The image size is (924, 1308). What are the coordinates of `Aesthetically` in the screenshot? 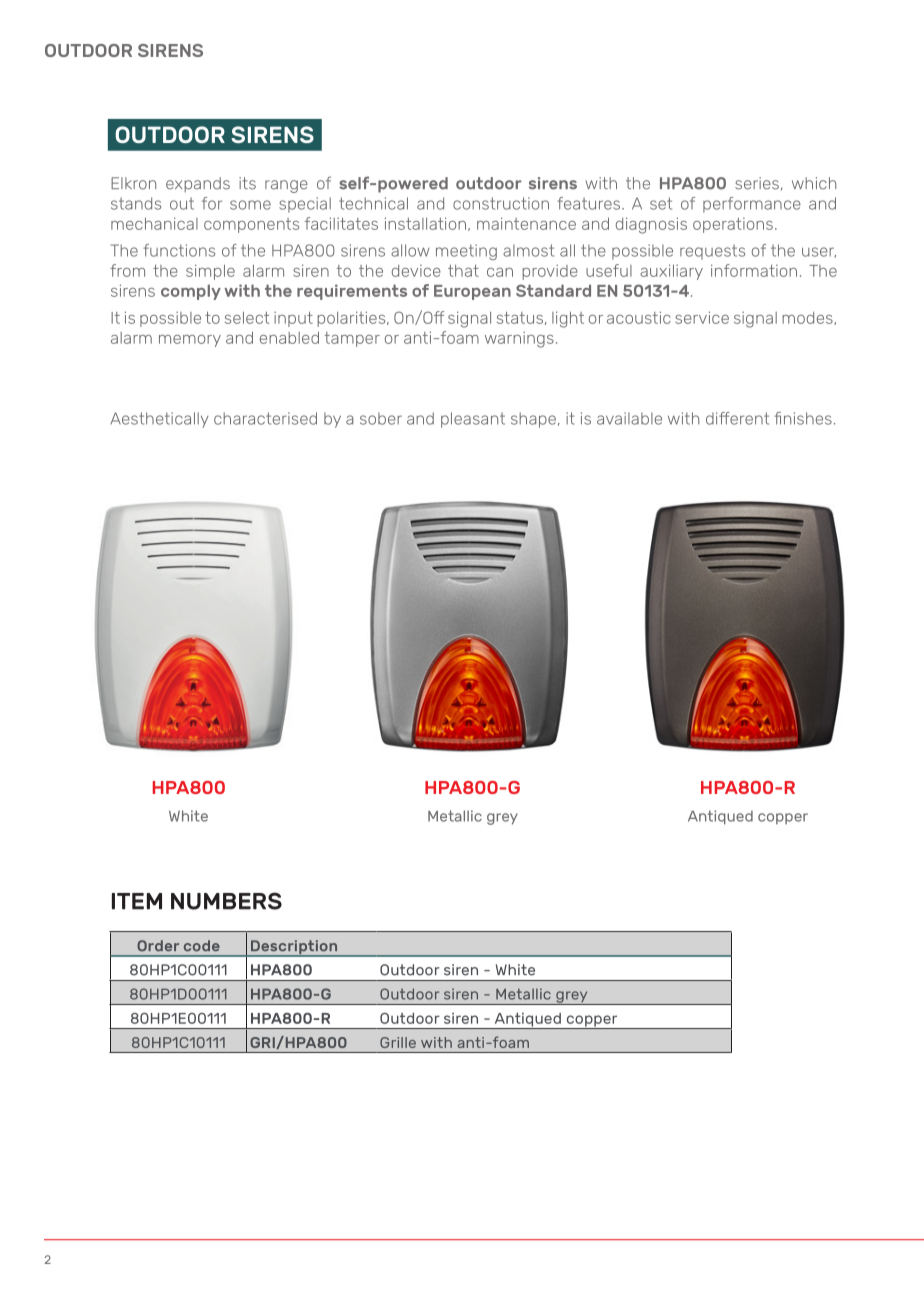 It's located at (159, 420).
